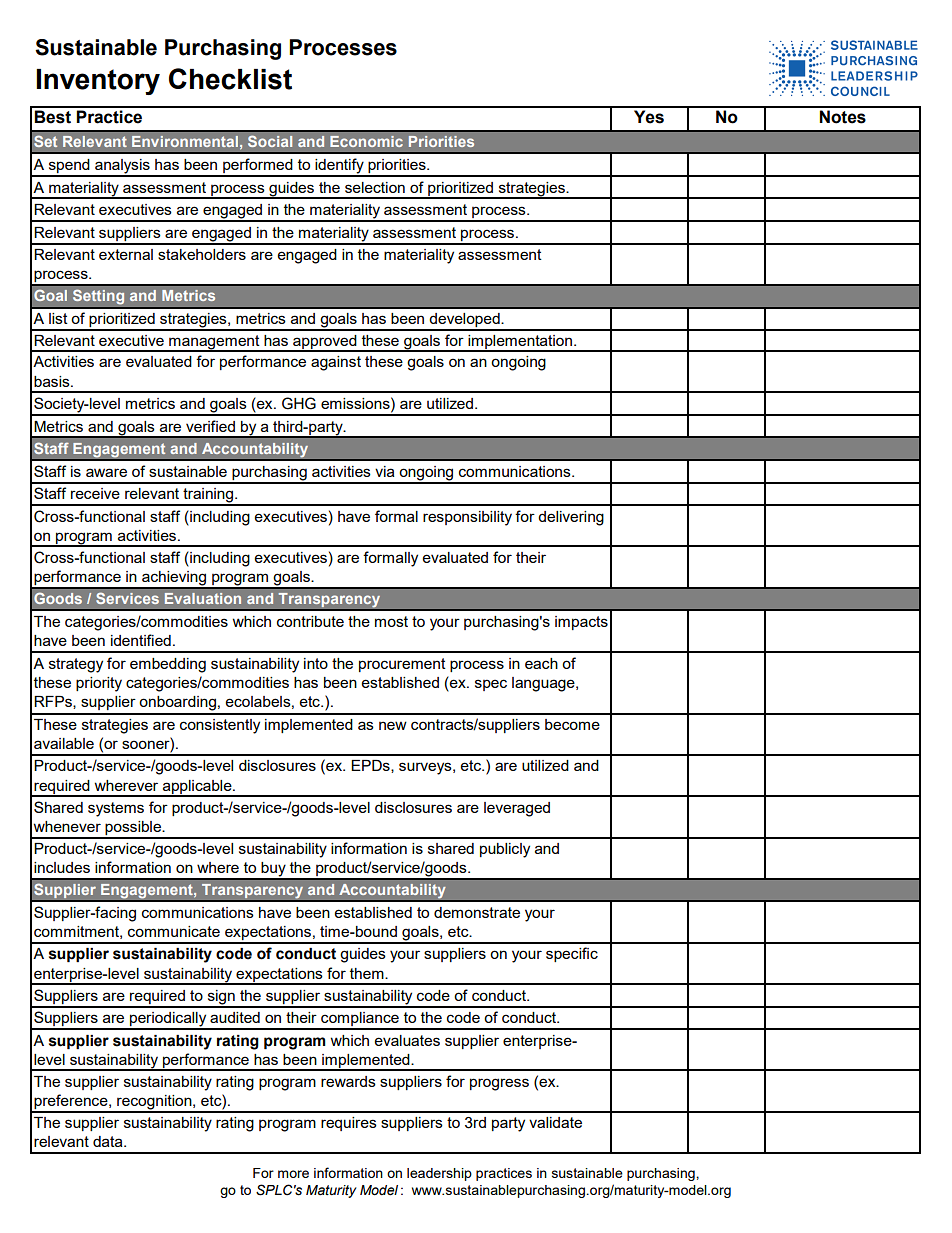  Describe the element at coordinates (541, 663) in the screenshot. I see `each` at that location.
